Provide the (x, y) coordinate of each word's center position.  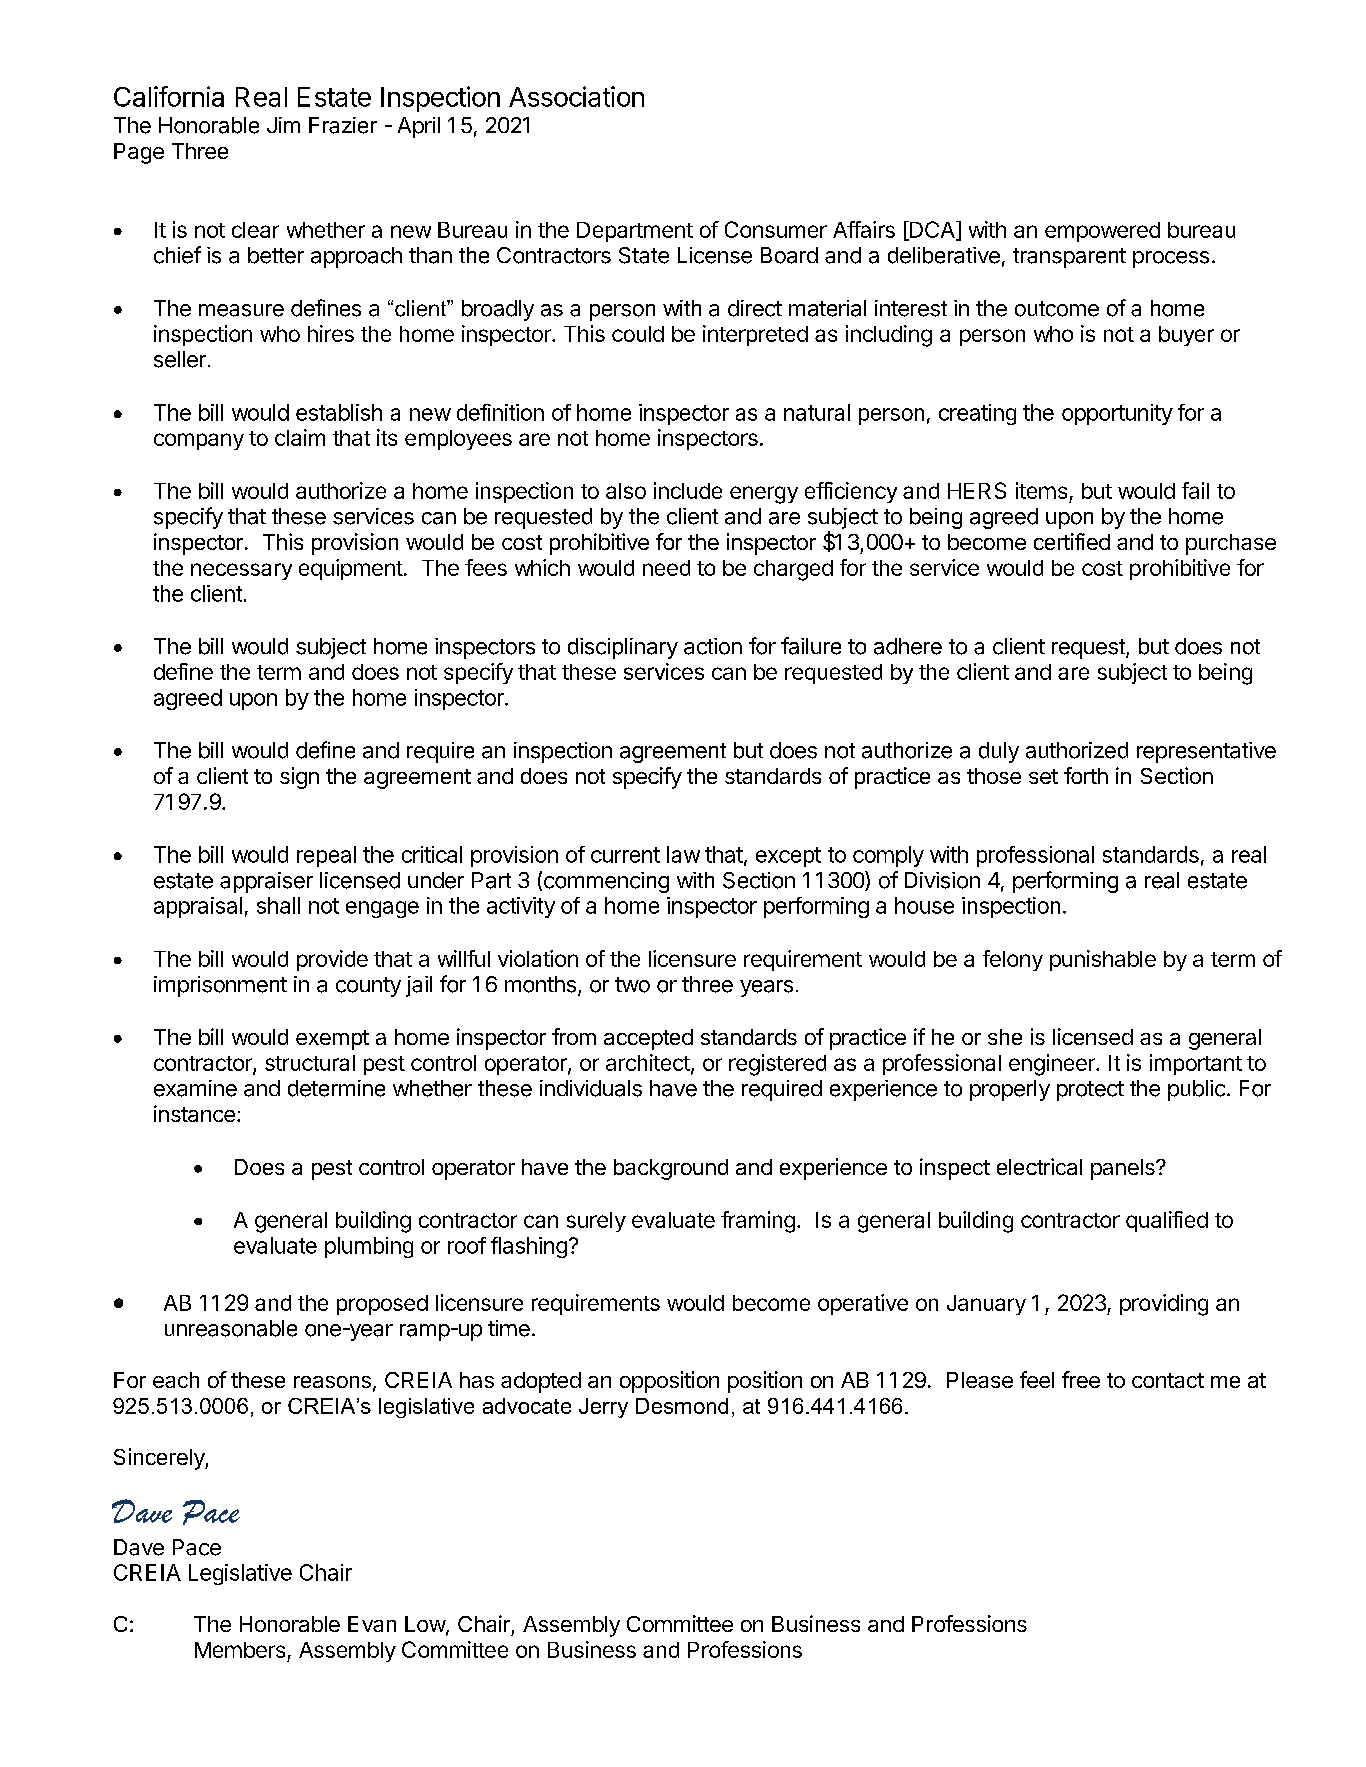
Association (576, 96)
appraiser (266, 882)
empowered (1102, 232)
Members (240, 1650)
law (683, 854)
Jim (283, 125)
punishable (1103, 960)
